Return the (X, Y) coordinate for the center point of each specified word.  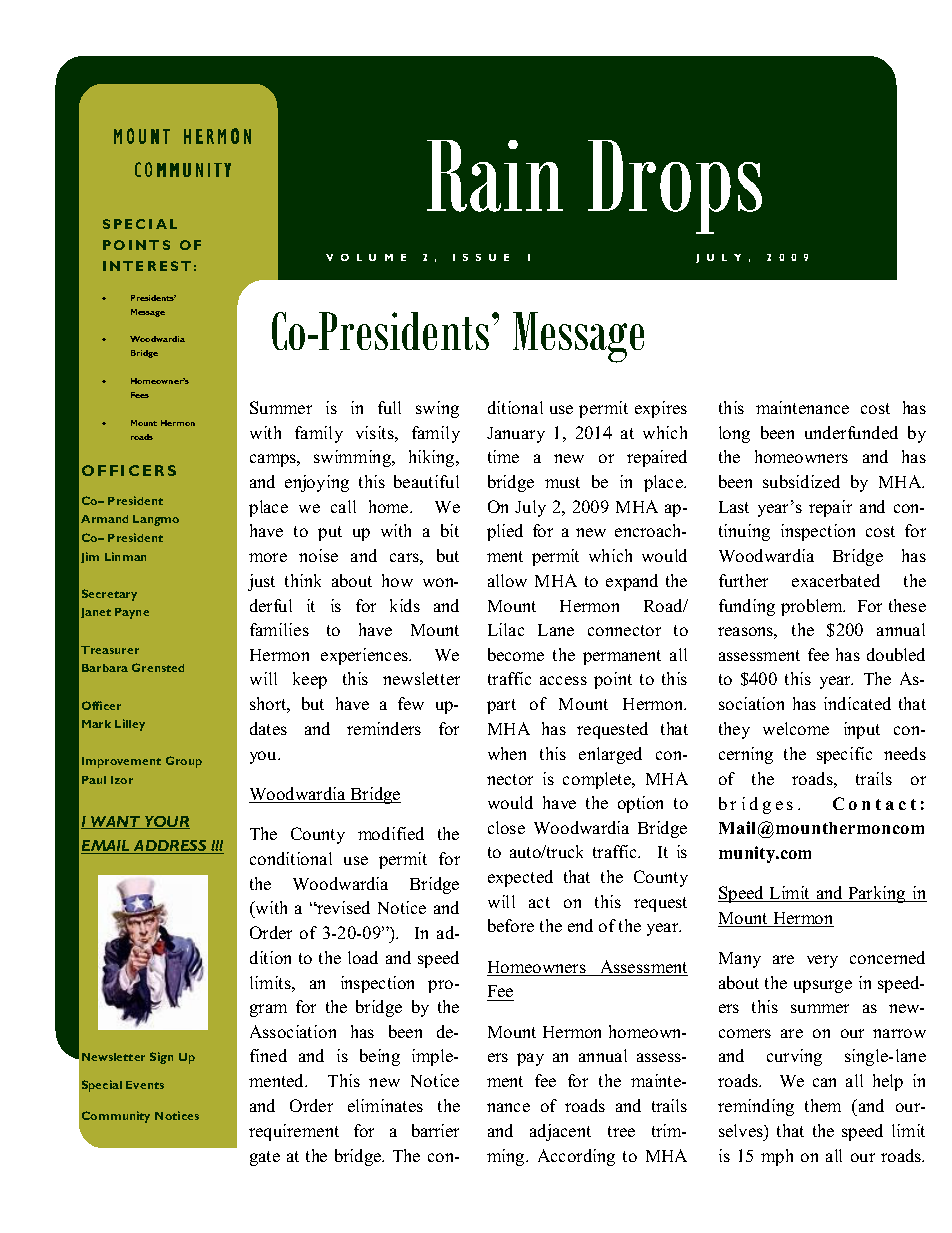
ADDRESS (170, 847)
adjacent (560, 1132)
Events (145, 1085)
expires (661, 409)
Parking (877, 894)
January (516, 435)
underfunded (851, 432)
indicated (857, 703)
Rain (495, 176)
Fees (140, 395)
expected (520, 878)
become (516, 654)
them (823, 1105)
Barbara (105, 668)
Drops (675, 187)
